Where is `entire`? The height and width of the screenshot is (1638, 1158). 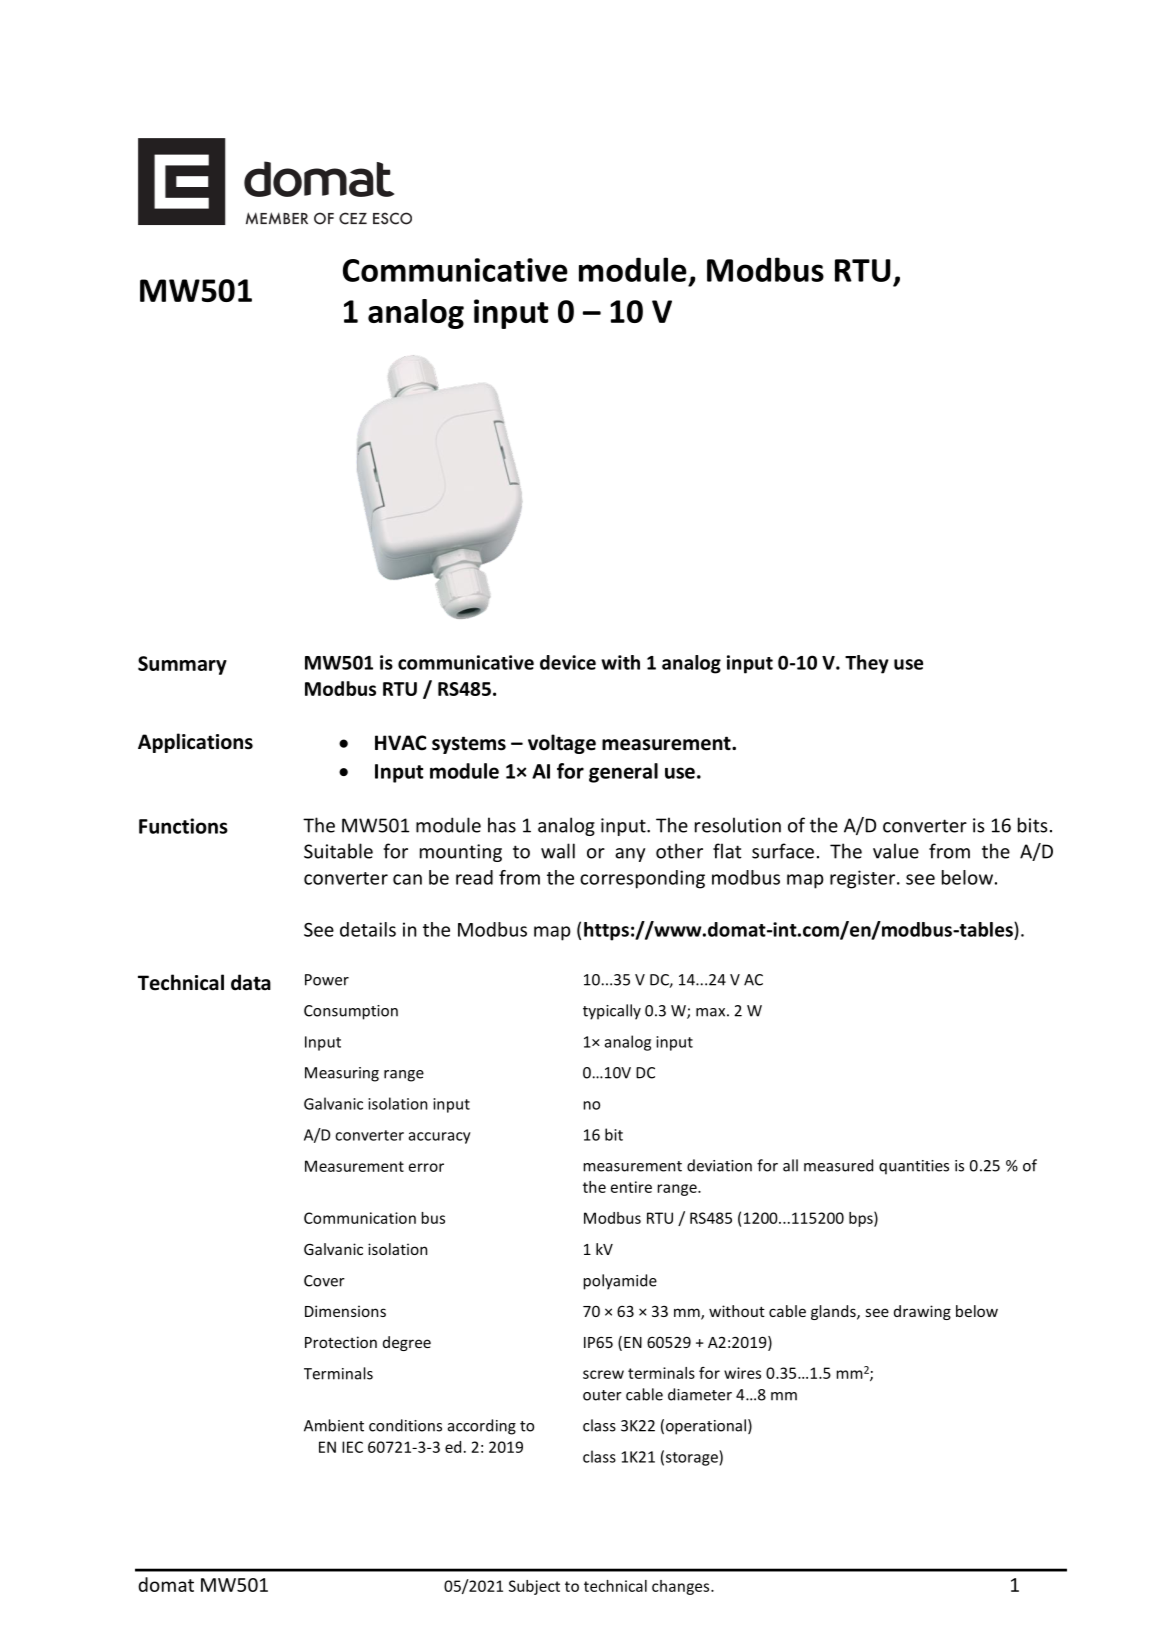
entire is located at coordinates (631, 1187).
